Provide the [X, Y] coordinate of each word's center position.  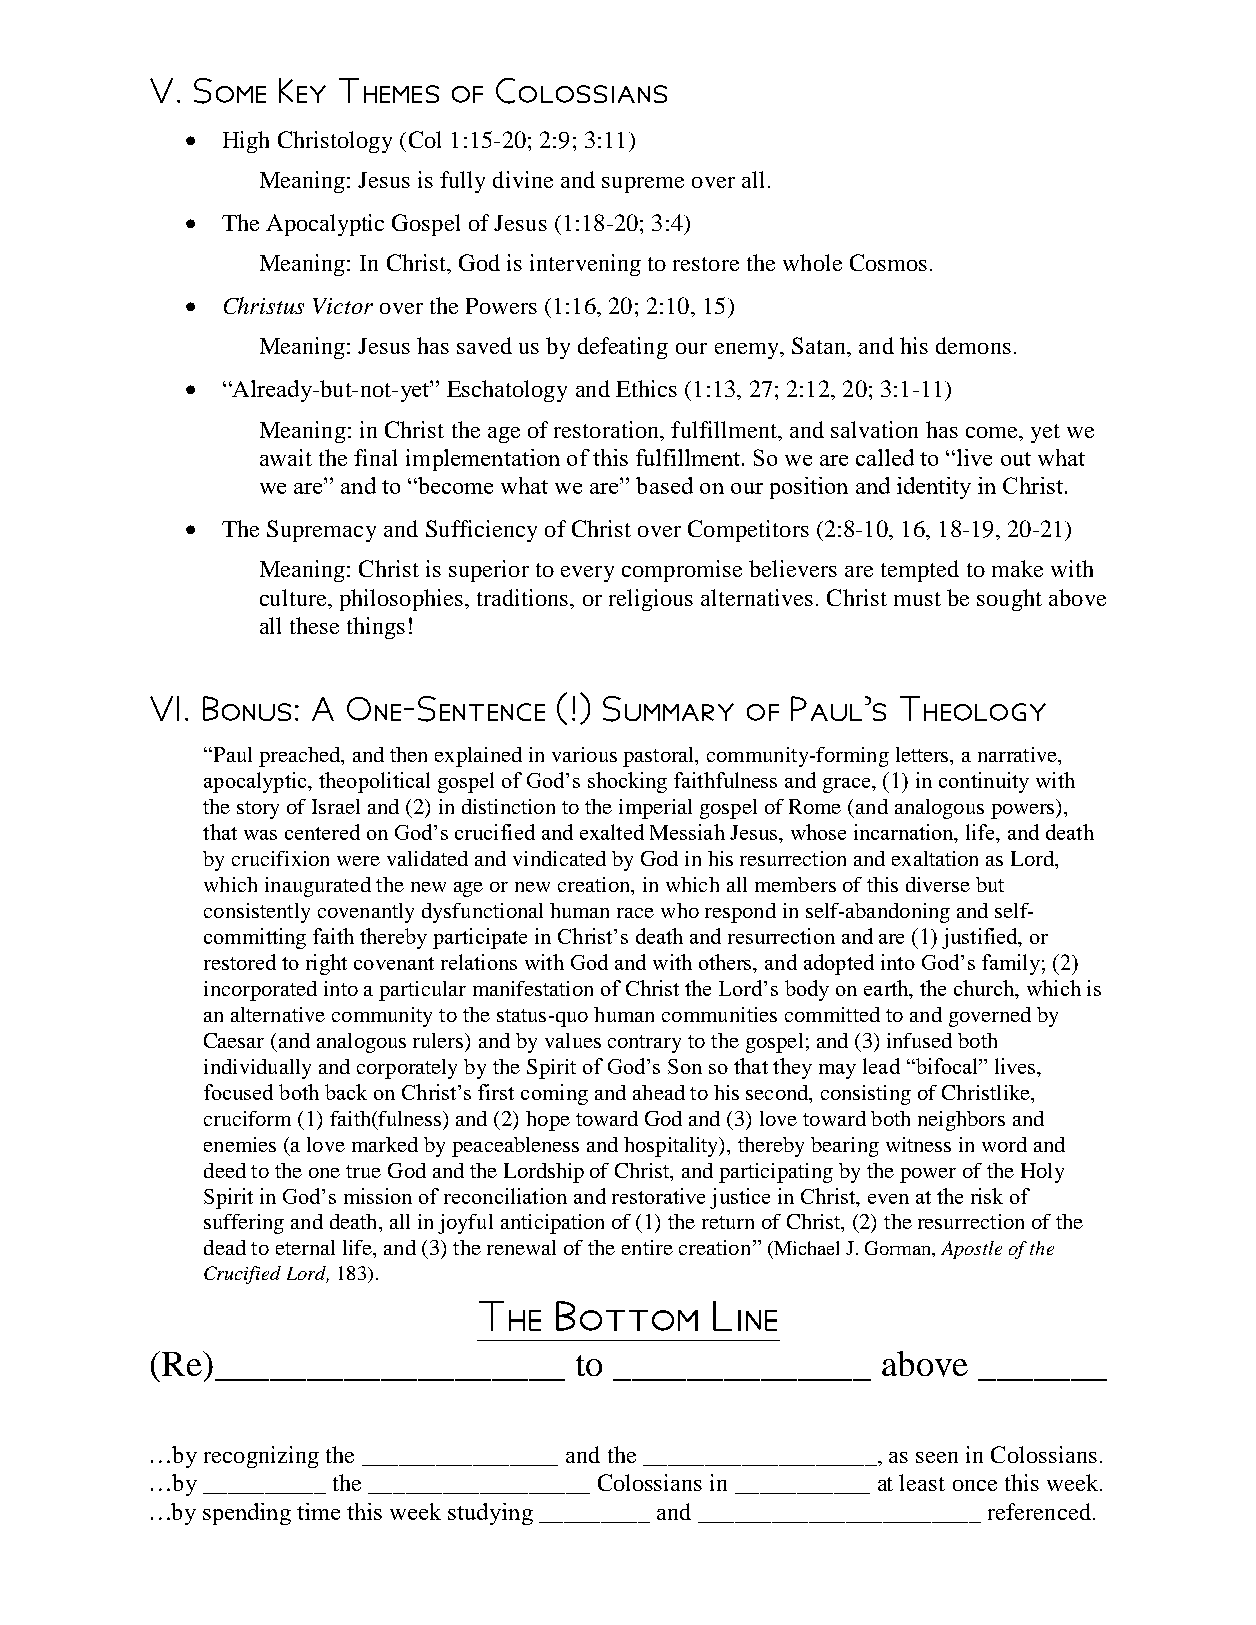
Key [302, 90]
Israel [336, 806]
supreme [643, 185]
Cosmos [888, 262]
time [318, 1511]
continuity [984, 782]
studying [490, 1514]
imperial [655, 809]
